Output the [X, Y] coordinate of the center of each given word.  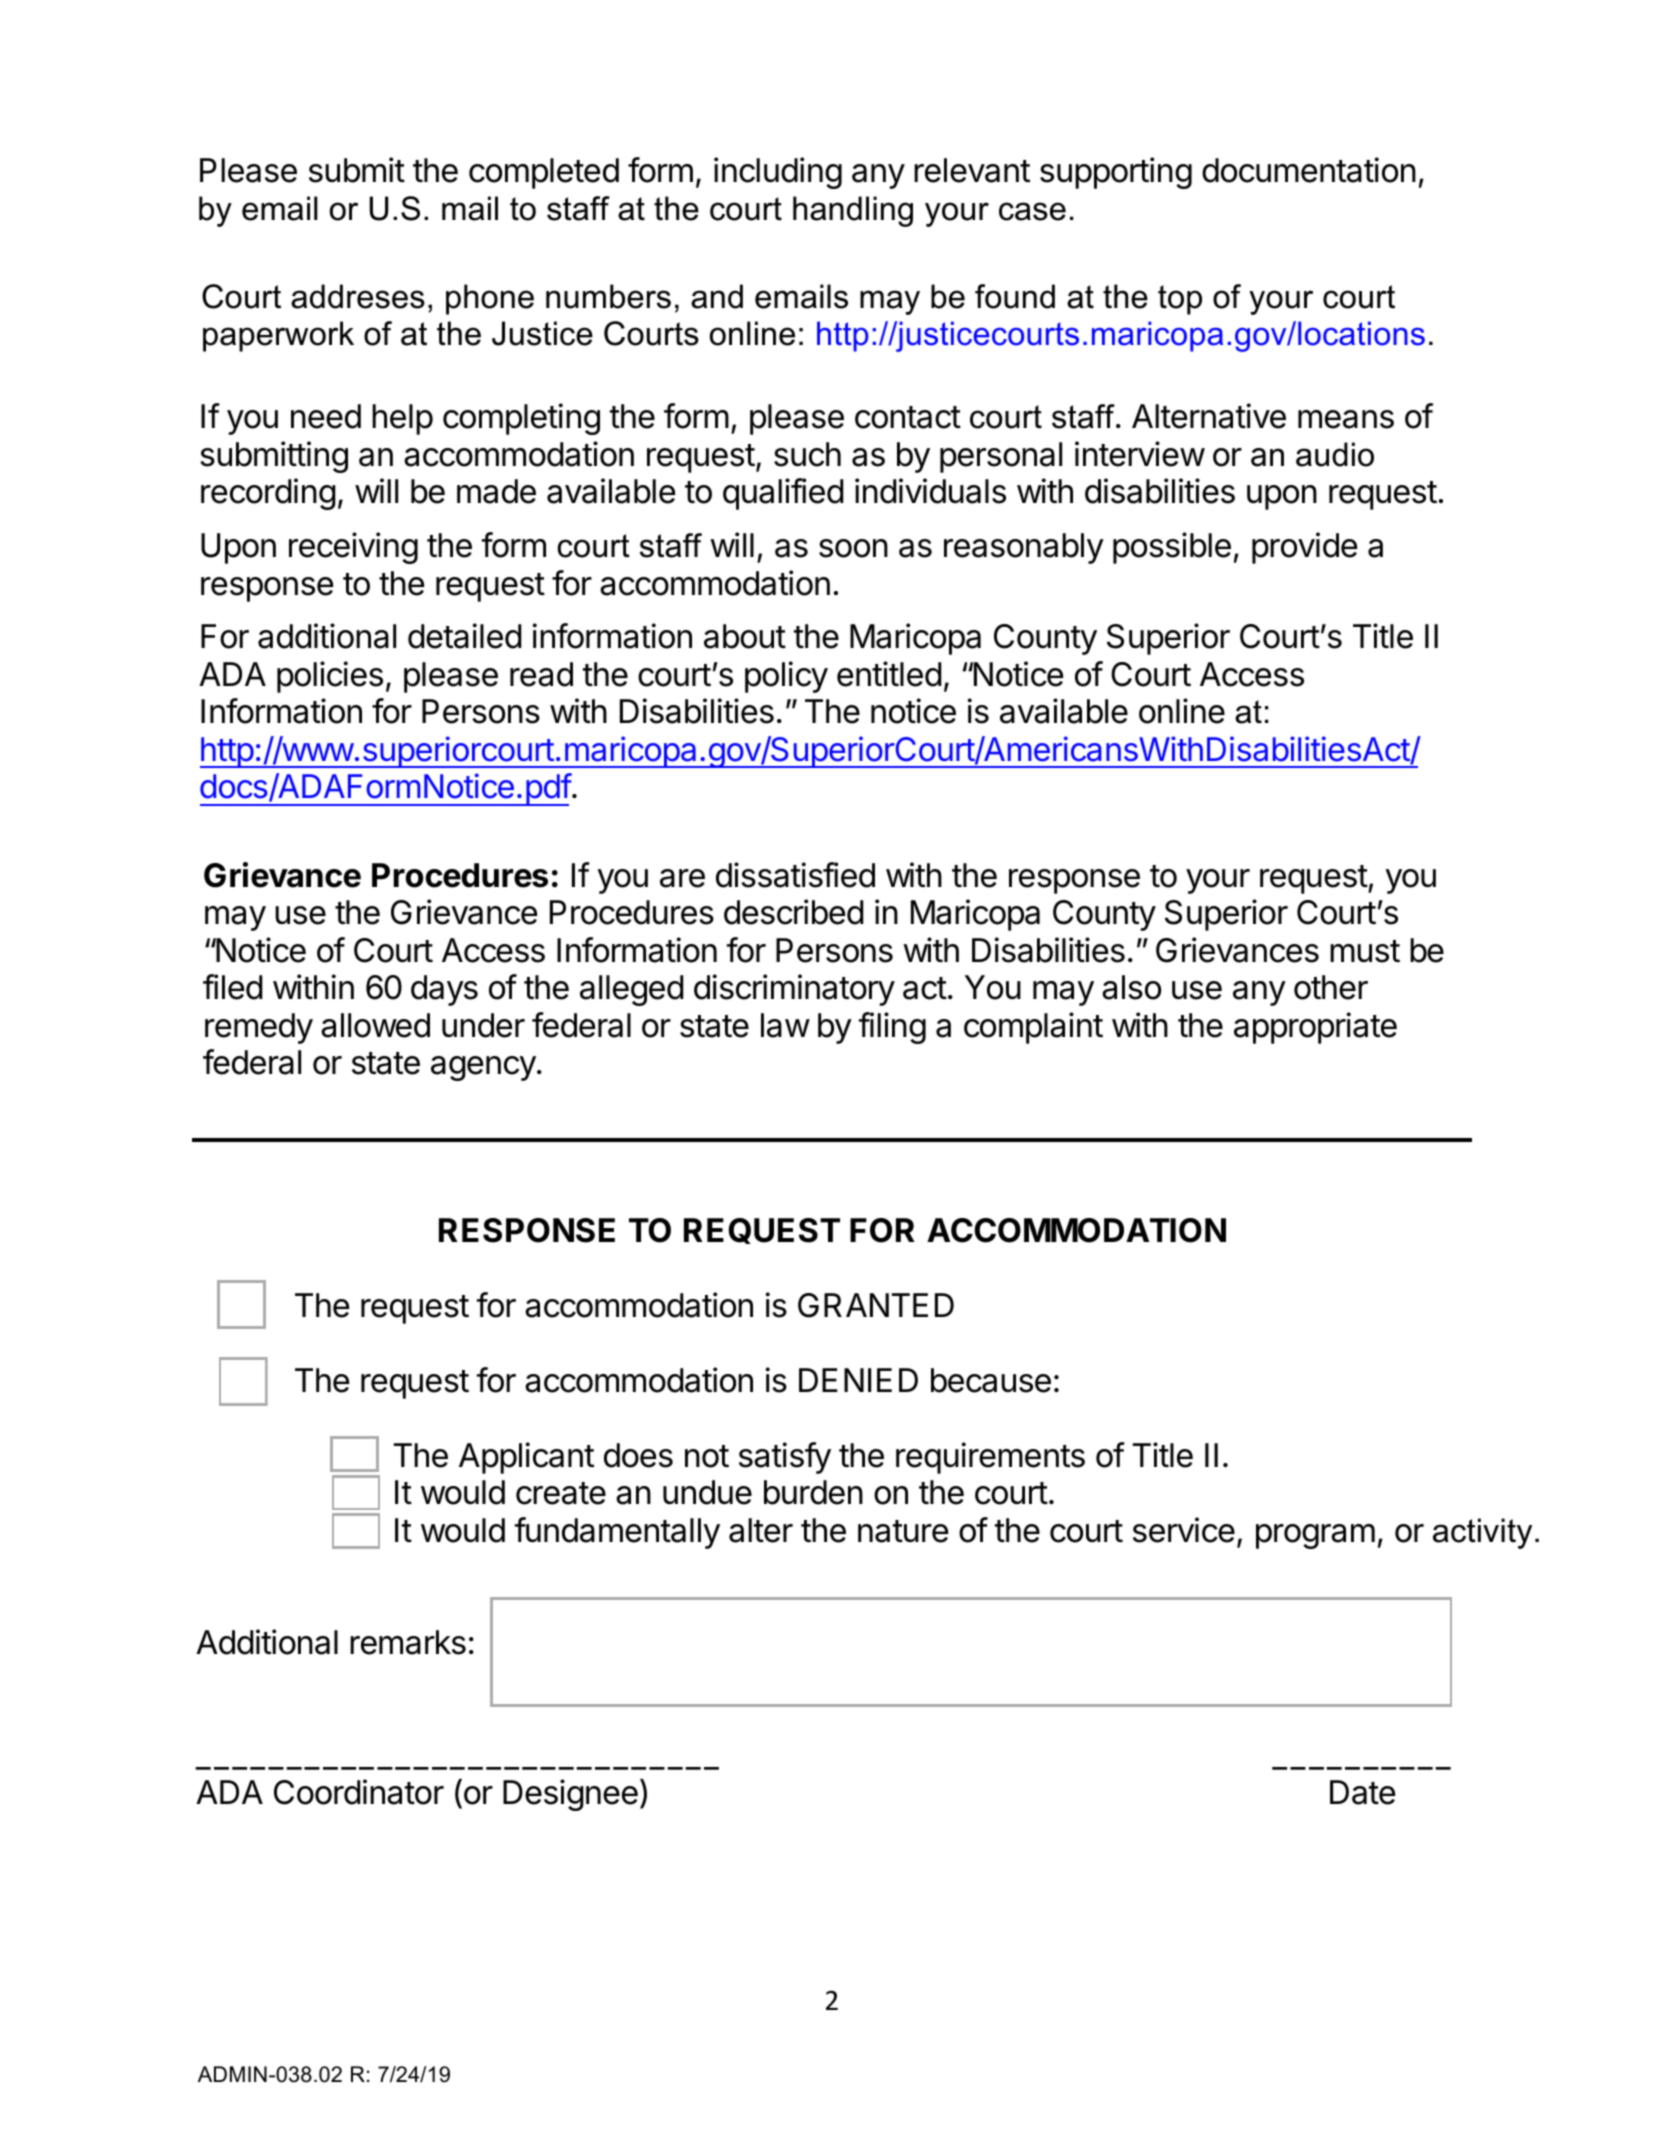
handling [853, 211]
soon [853, 548]
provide [1304, 548]
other [1331, 987]
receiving [353, 548]
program [1315, 1536]
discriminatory [794, 990]
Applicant [526, 1458]
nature [903, 1531]
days [444, 990]
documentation [1309, 170]
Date [1362, 1792]
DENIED [858, 1380]
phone [490, 299]
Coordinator [359, 1792]
